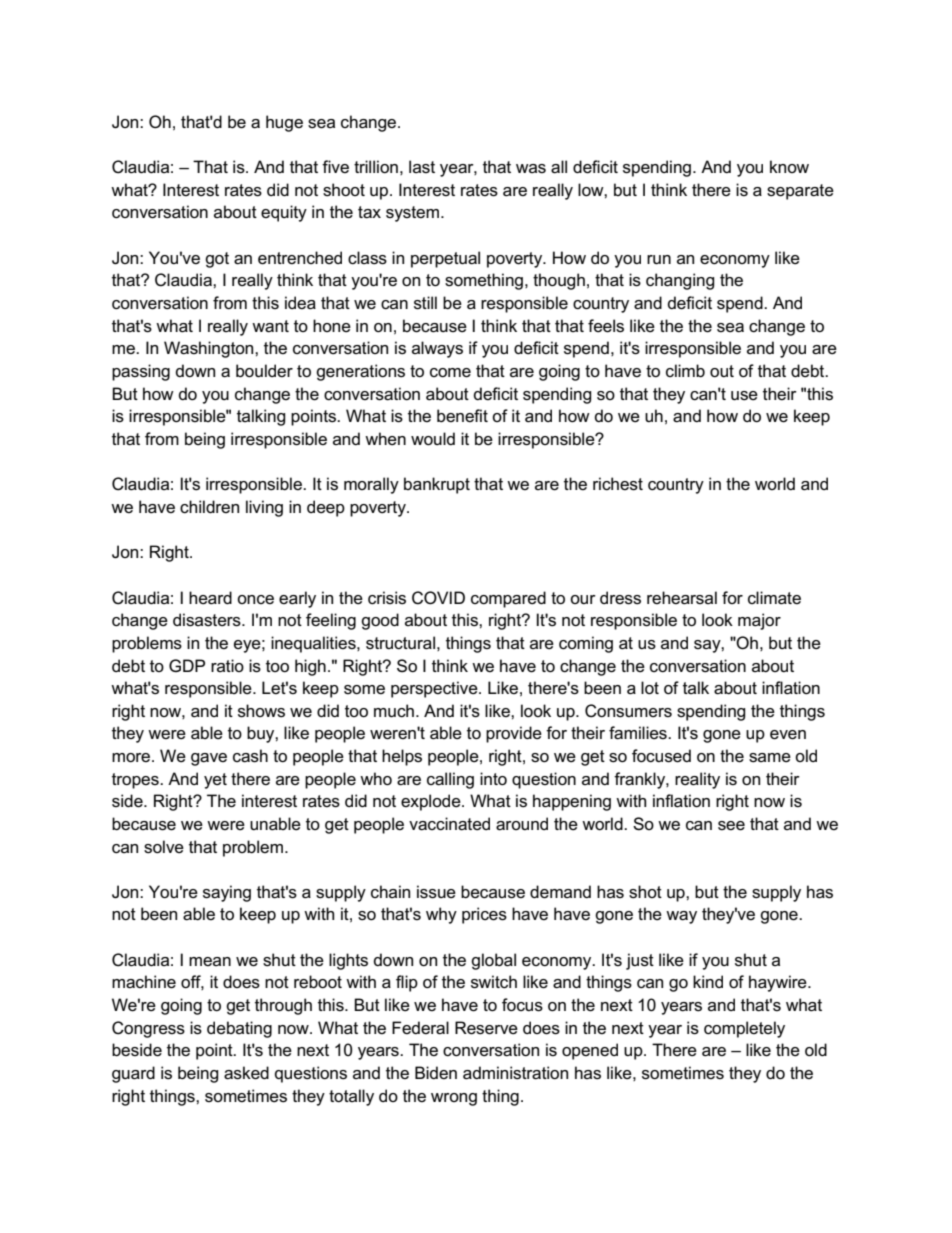 The image size is (952, 1233). I want to click on children, so click(209, 507).
